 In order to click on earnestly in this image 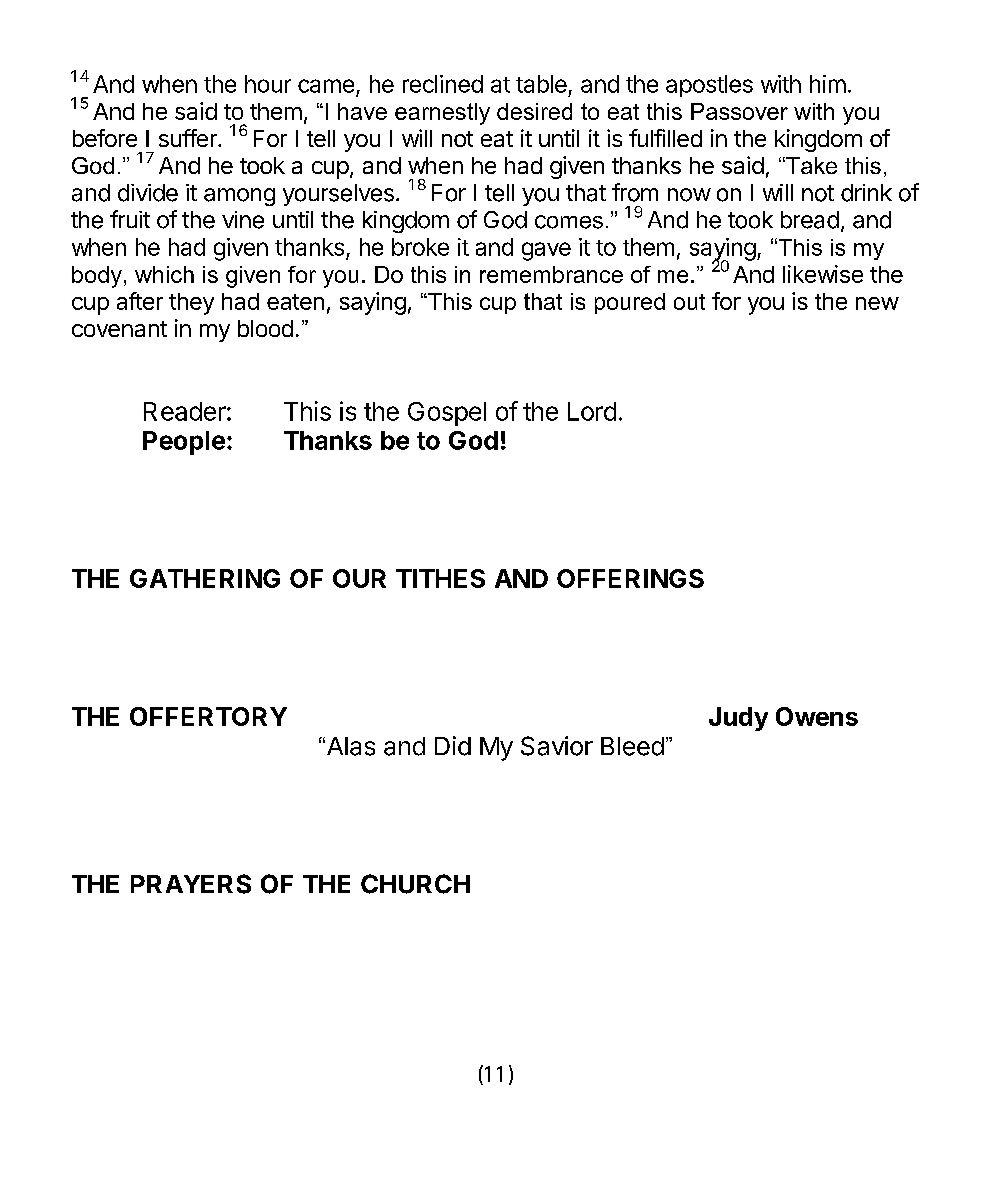, I will do `click(442, 114)`.
